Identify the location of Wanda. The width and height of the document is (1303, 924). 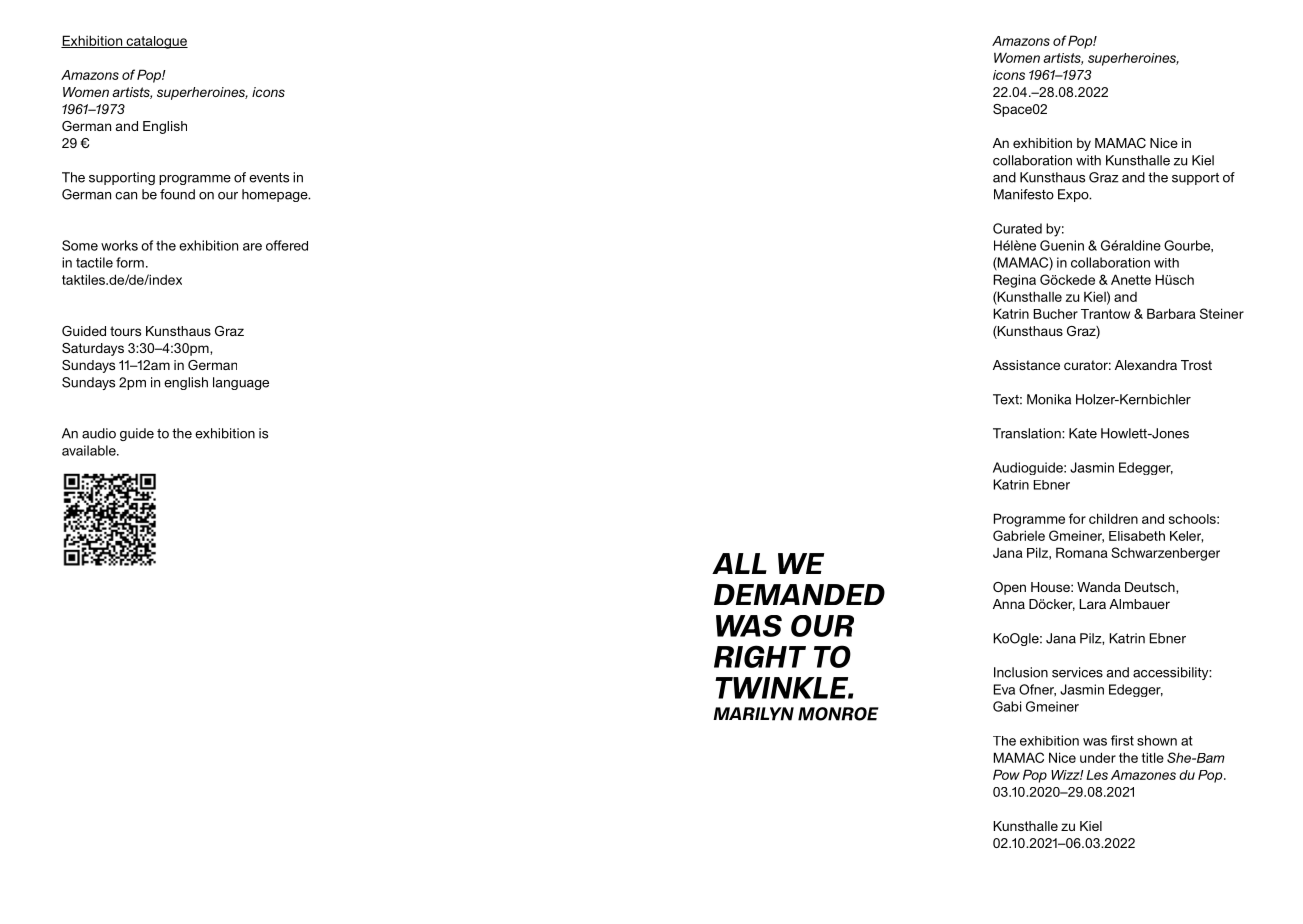
(1099, 587).
